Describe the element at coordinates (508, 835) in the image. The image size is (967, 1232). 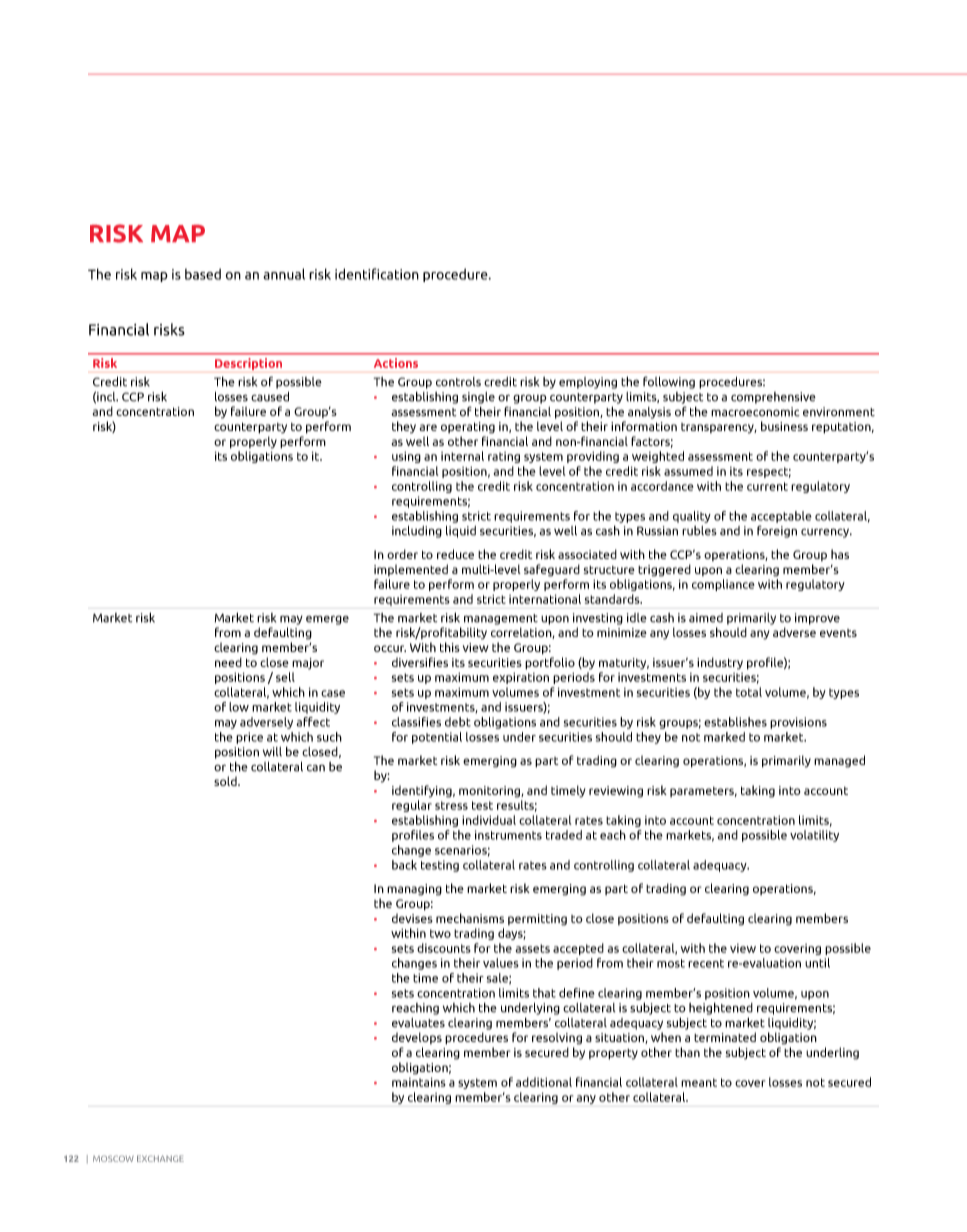
I see `instruments` at that location.
